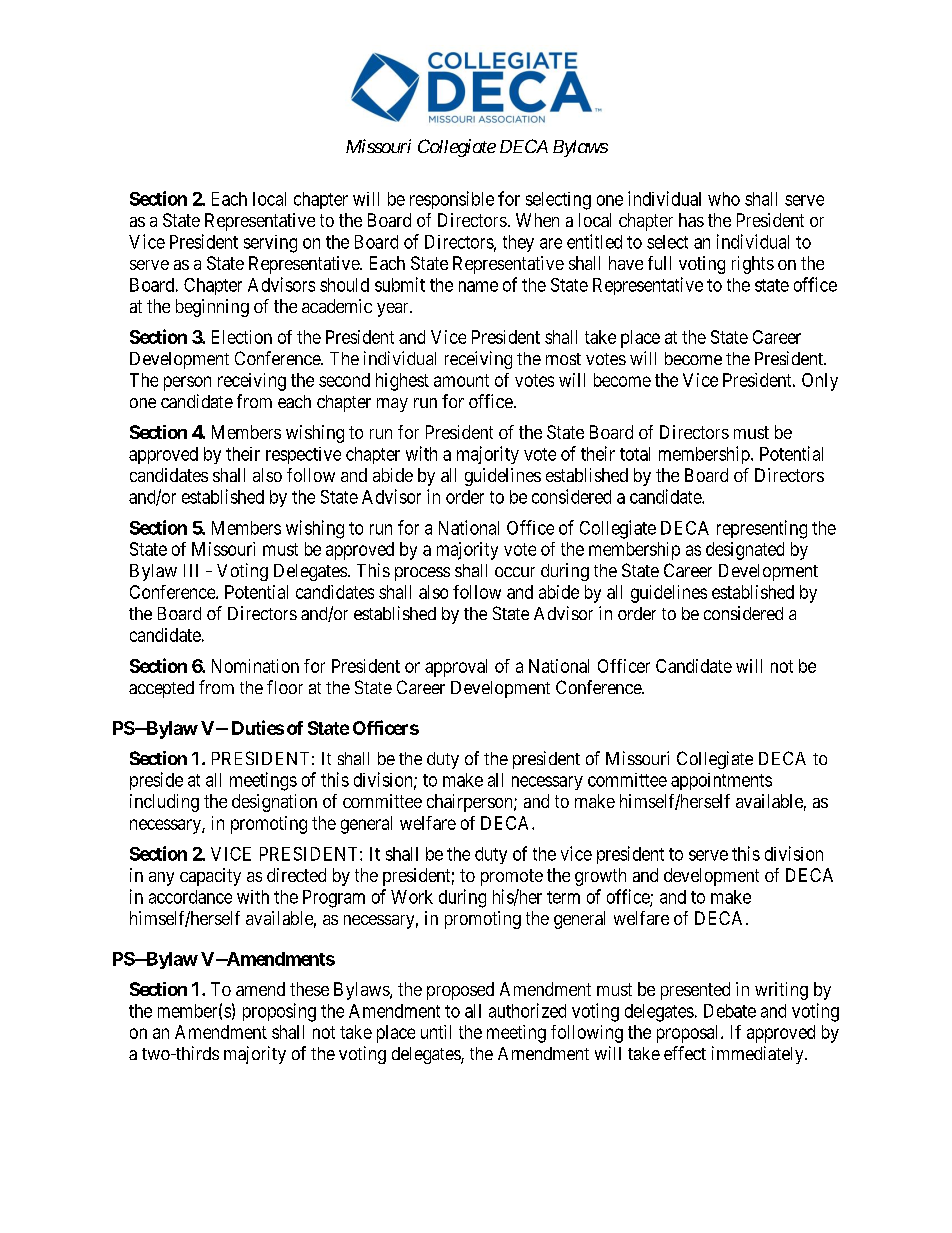 This screenshot has width=952, height=1233. What do you see at coordinates (512, 877) in the screenshot?
I see `promote` at bounding box center [512, 877].
